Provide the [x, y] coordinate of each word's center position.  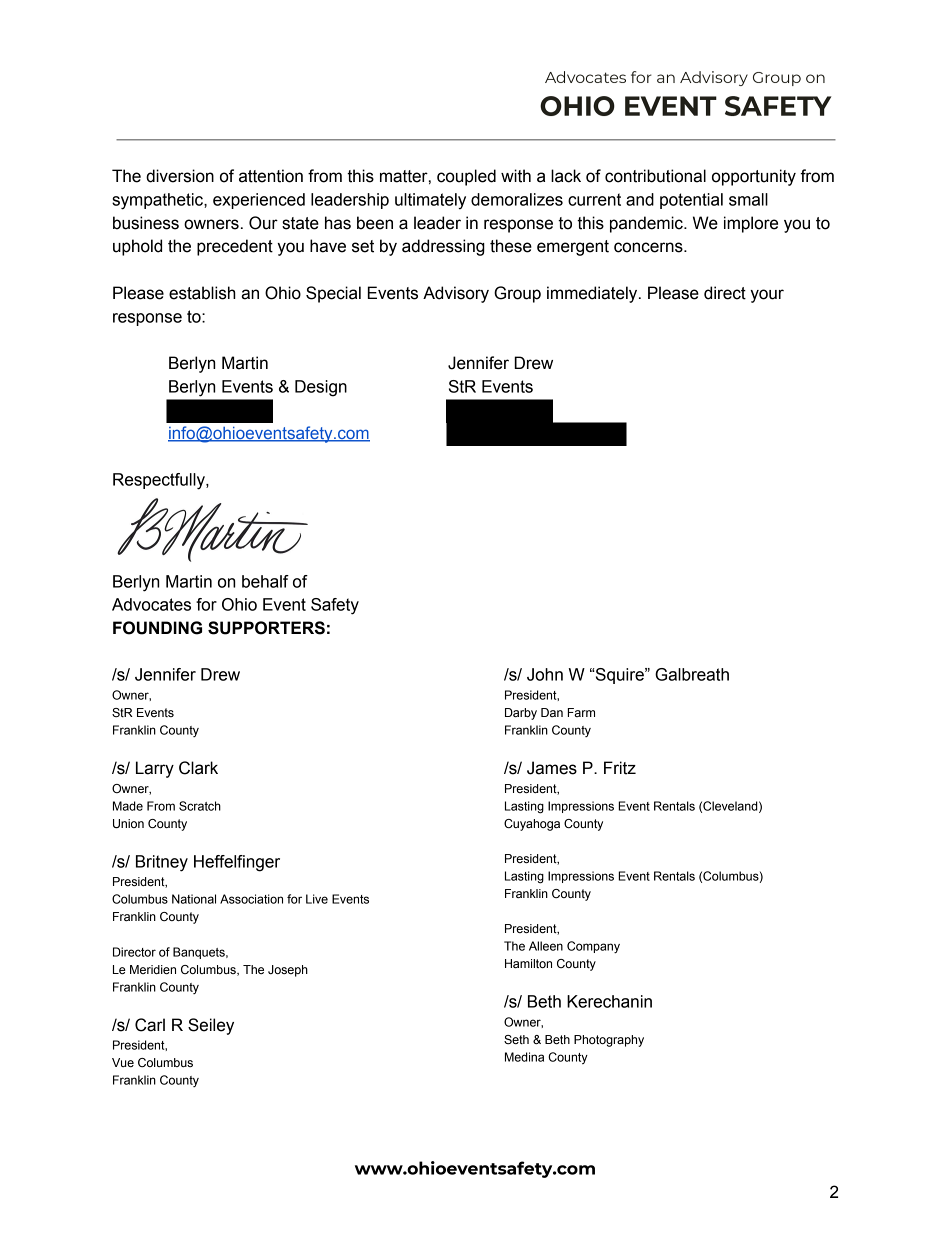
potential [691, 201]
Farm [581, 712]
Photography [609, 1041]
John [545, 674]
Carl [150, 1025]
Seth [516, 1040]
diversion [180, 176]
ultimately [430, 201]
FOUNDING [157, 628]
